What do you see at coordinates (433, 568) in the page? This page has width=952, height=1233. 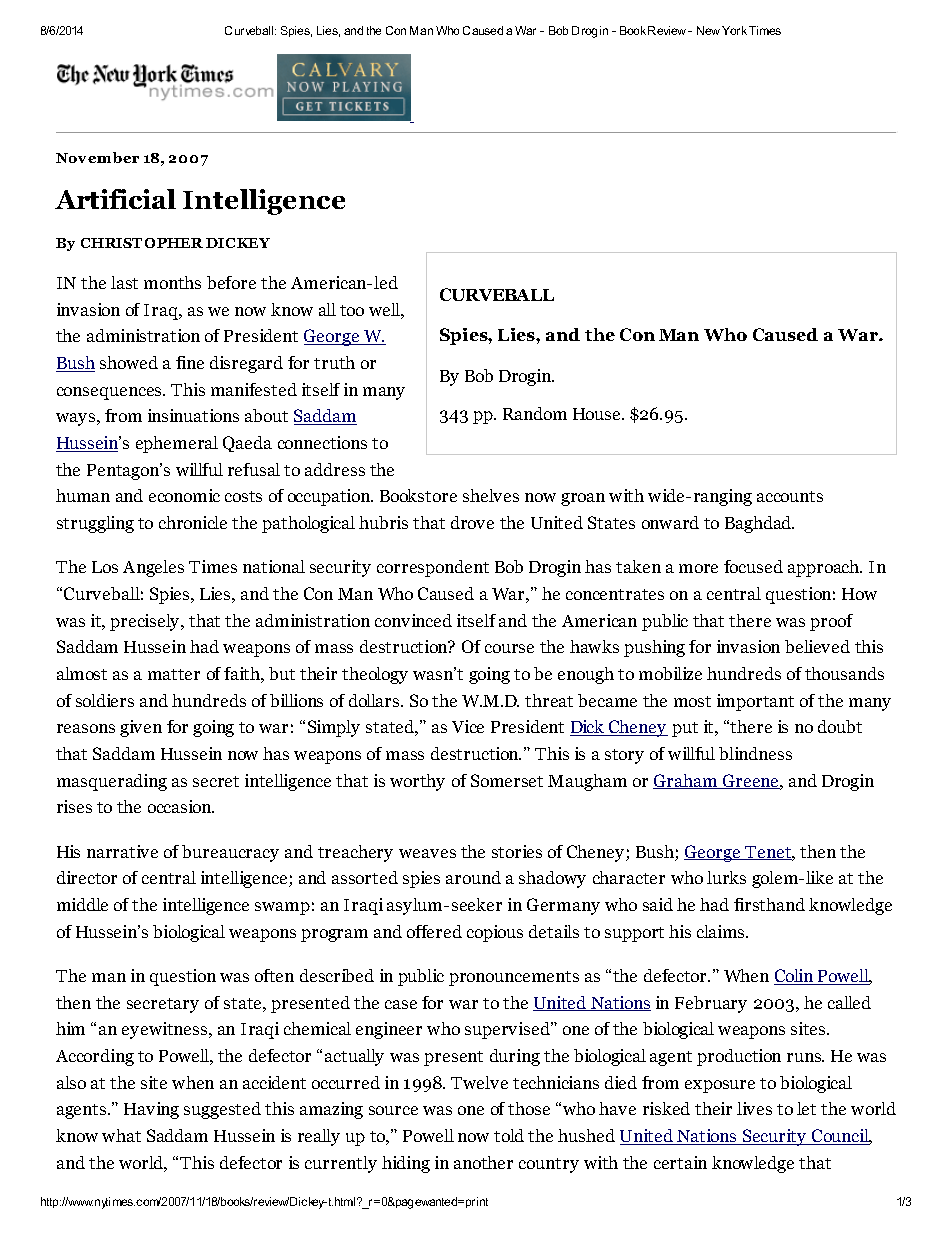 I see `correspondent` at bounding box center [433, 568].
